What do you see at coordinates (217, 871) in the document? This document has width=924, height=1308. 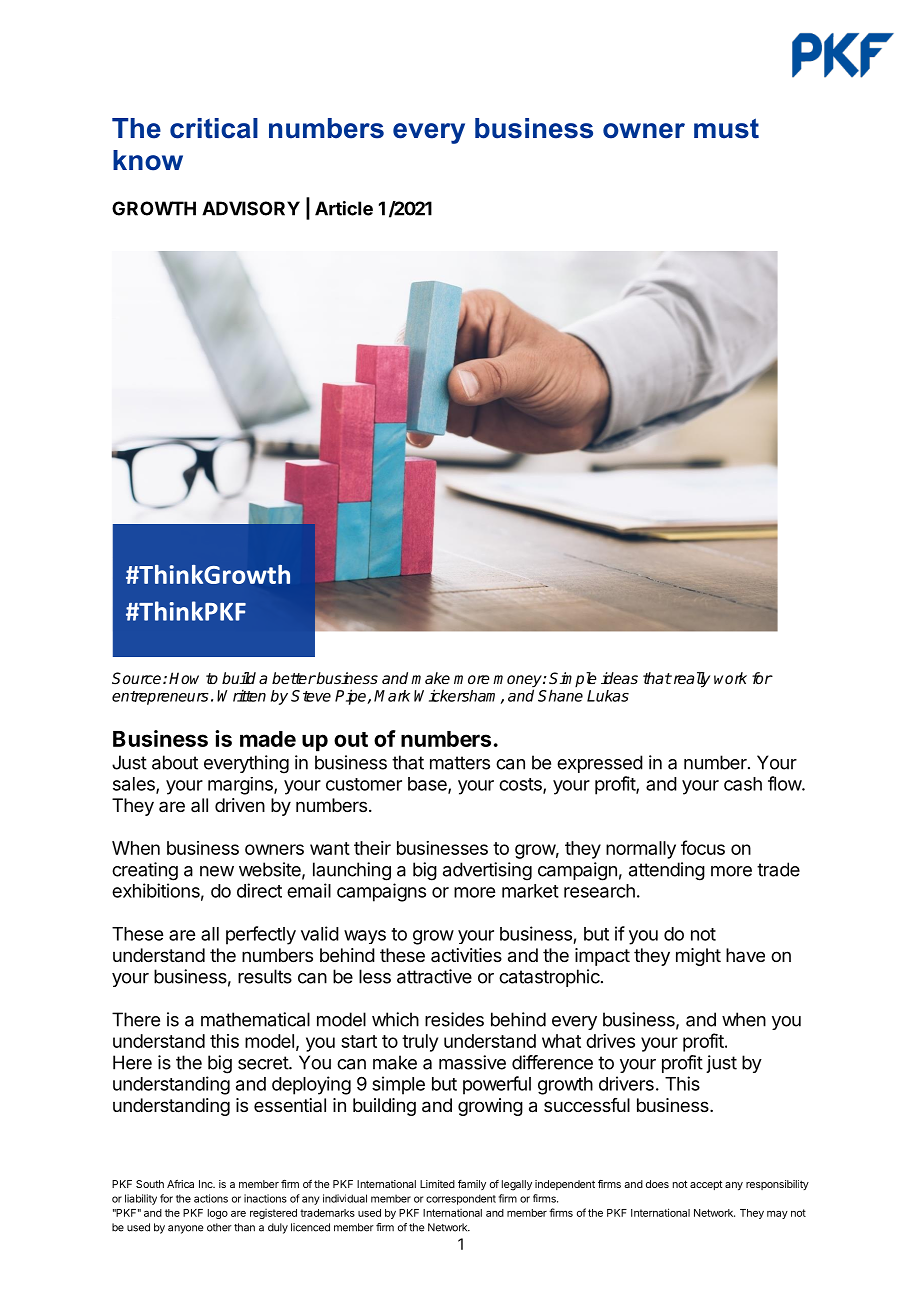 I see `new` at bounding box center [217, 871].
